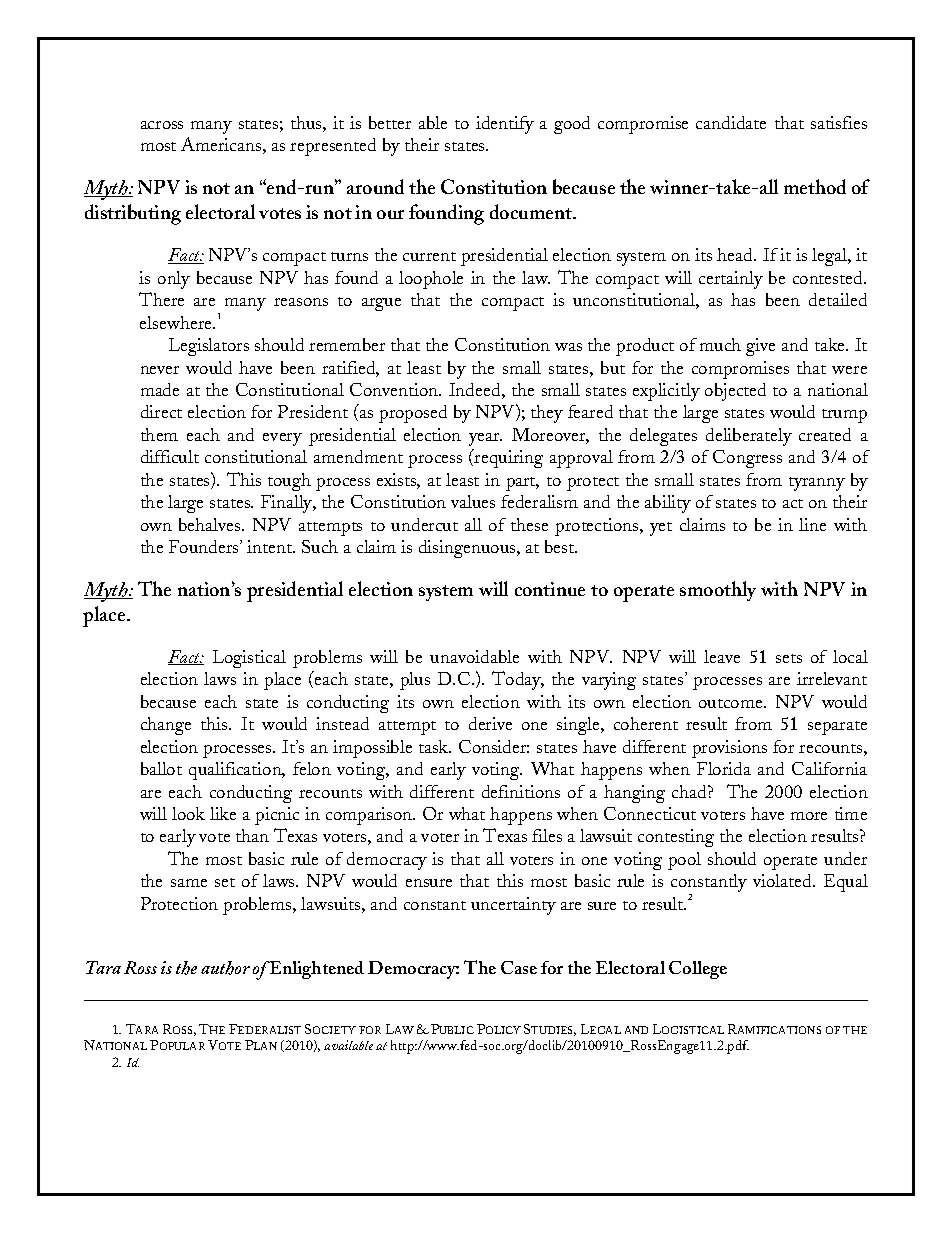 This image has height=1233, width=952. I want to click on line, so click(812, 524).
